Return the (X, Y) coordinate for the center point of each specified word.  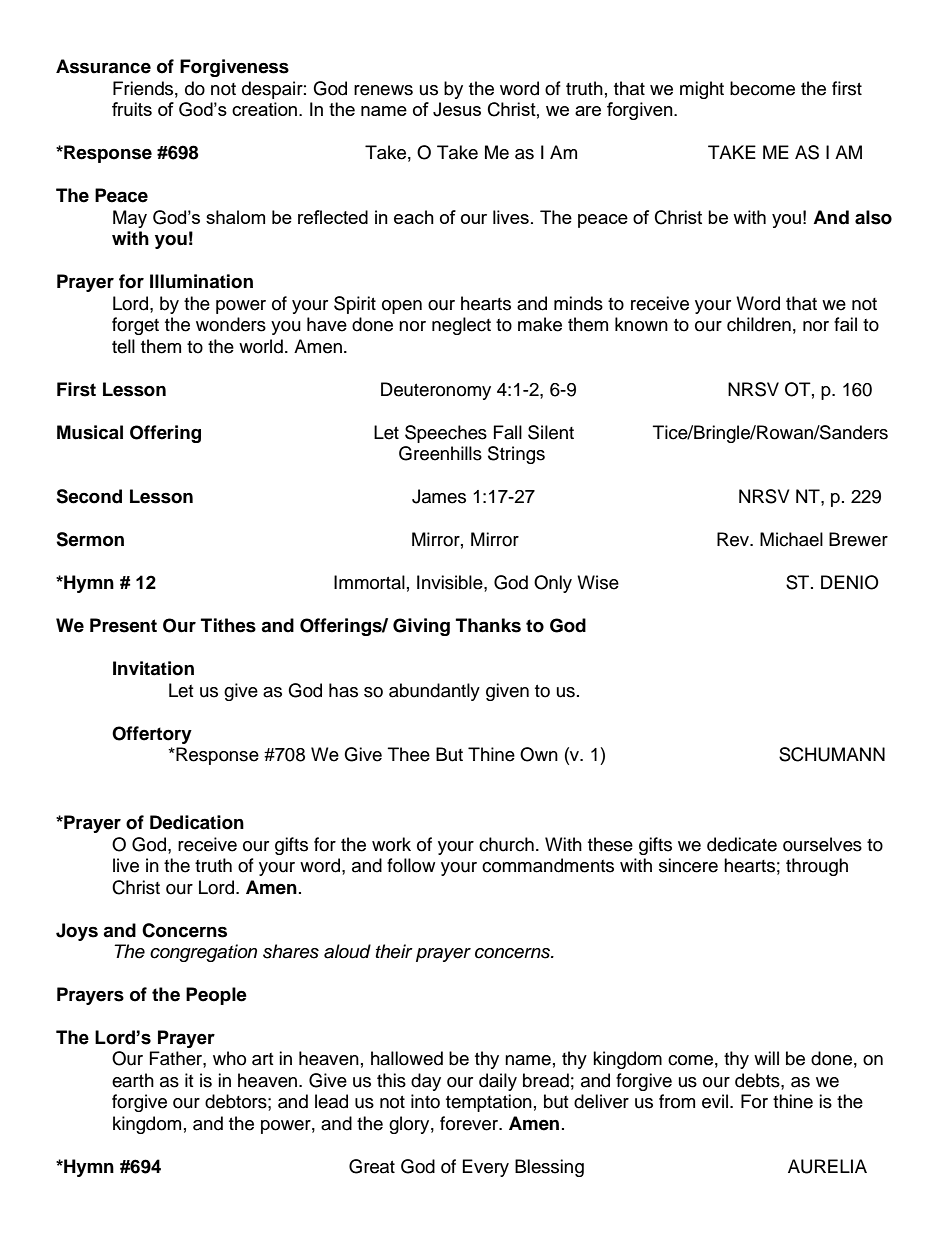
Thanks (488, 625)
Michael (791, 539)
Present (123, 625)
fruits (132, 109)
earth (133, 1080)
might (702, 90)
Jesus (457, 109)
